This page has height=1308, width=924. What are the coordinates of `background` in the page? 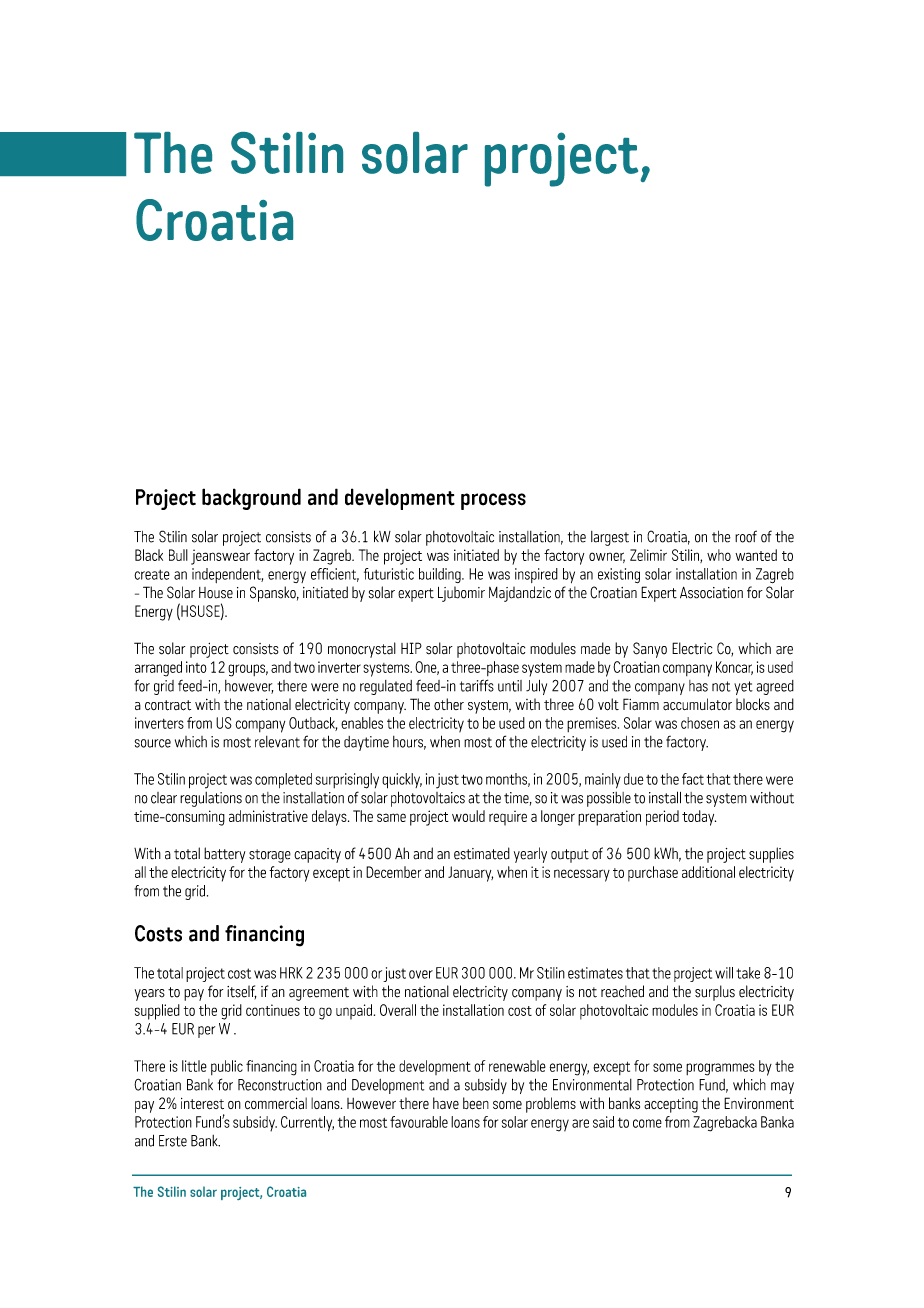 It's located at (251, 499).
